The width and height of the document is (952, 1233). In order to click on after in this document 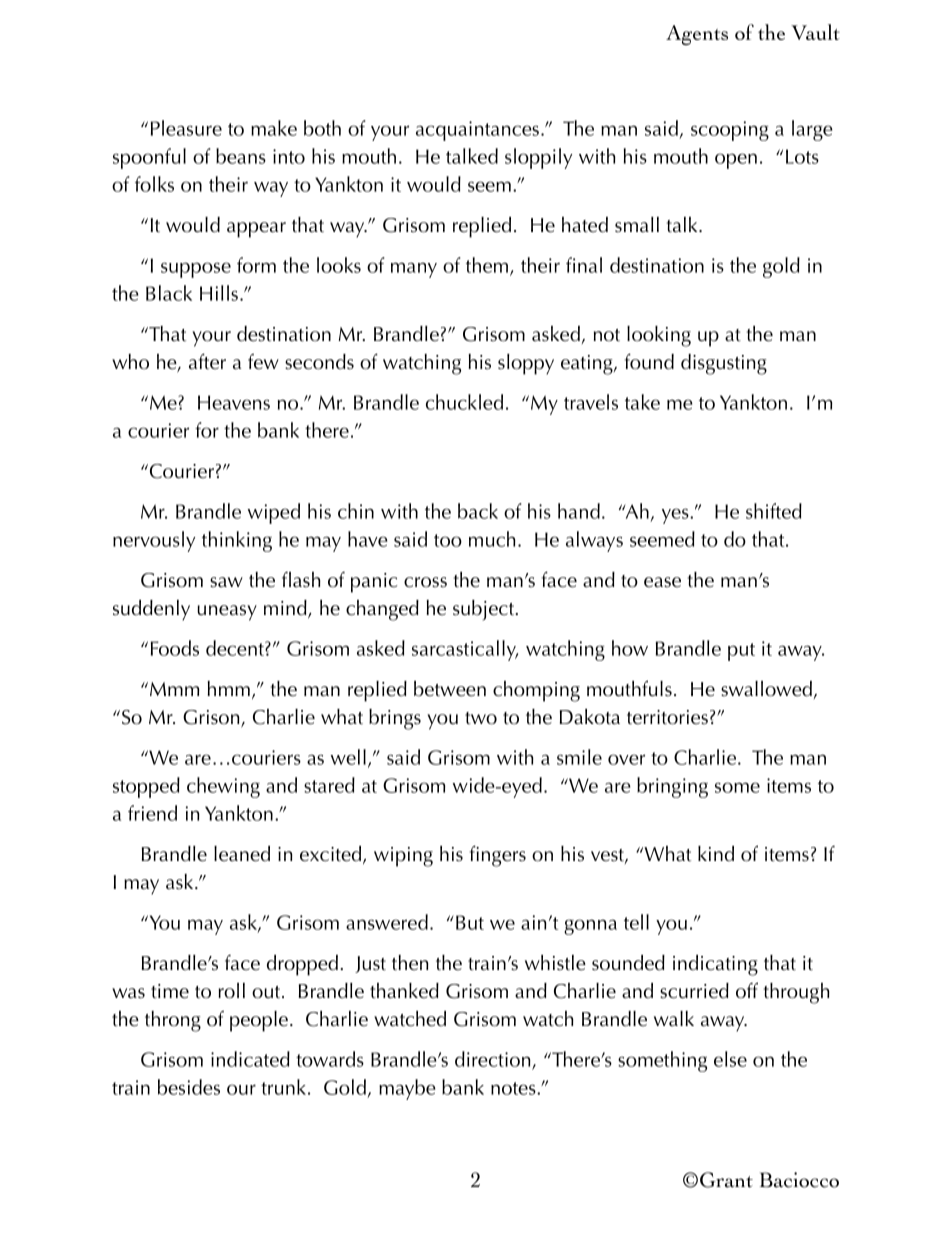, I will do `click(207, 361)`.
